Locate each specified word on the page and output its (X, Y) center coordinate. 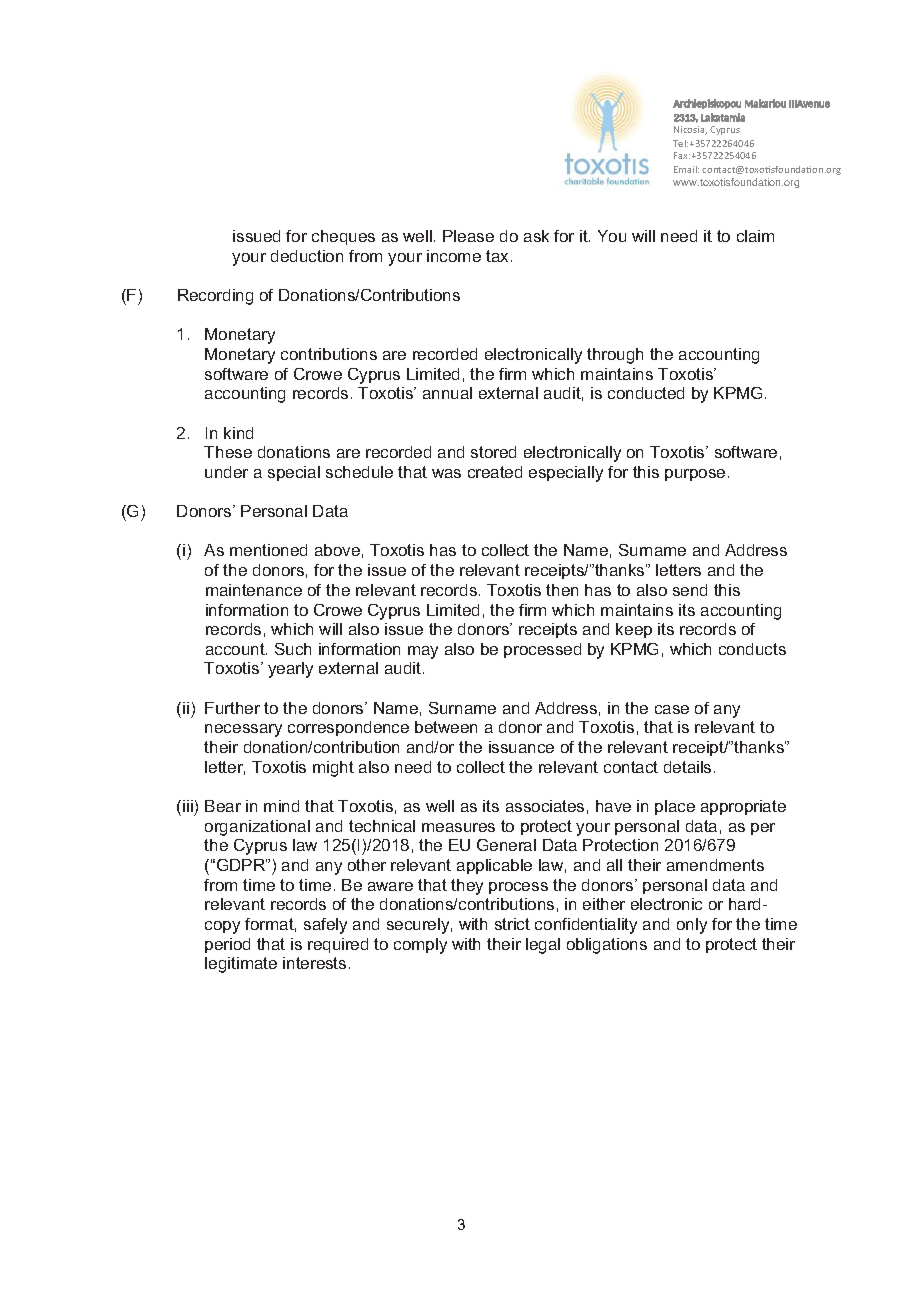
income (454, 256)
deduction (307, 256)
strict (512, 924)
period (227, 945)
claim (755, 236)
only (692, 926)
